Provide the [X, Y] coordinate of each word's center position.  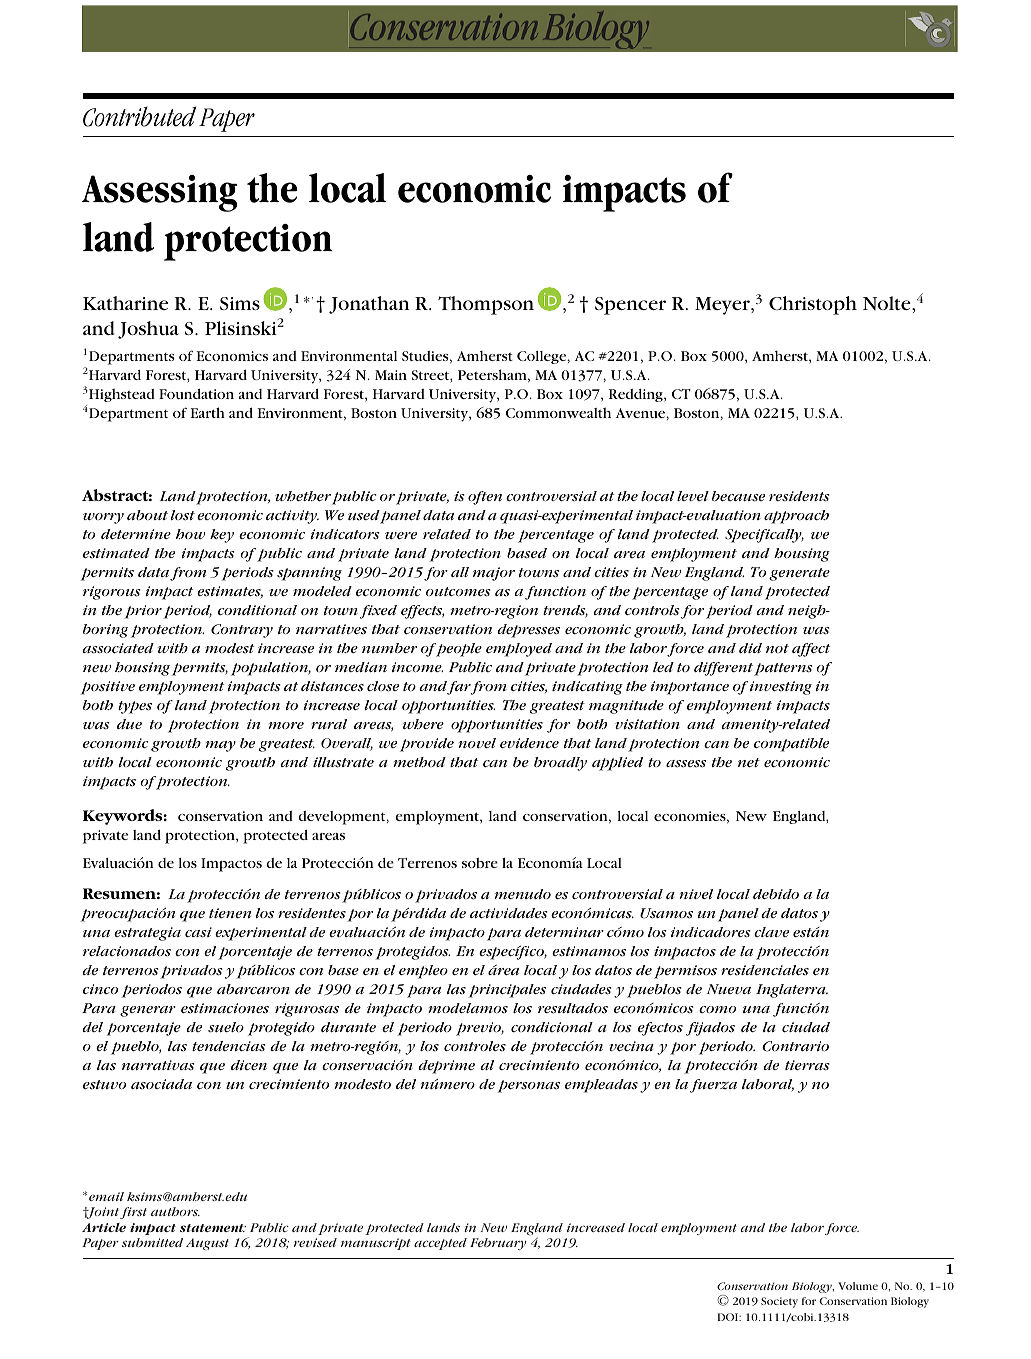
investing [781, 688]
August [207, 1244]
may [220, 746]
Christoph [813, 305]
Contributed [139, 116]
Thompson [486, 305]
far [460, 688]
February [498, 1244]
